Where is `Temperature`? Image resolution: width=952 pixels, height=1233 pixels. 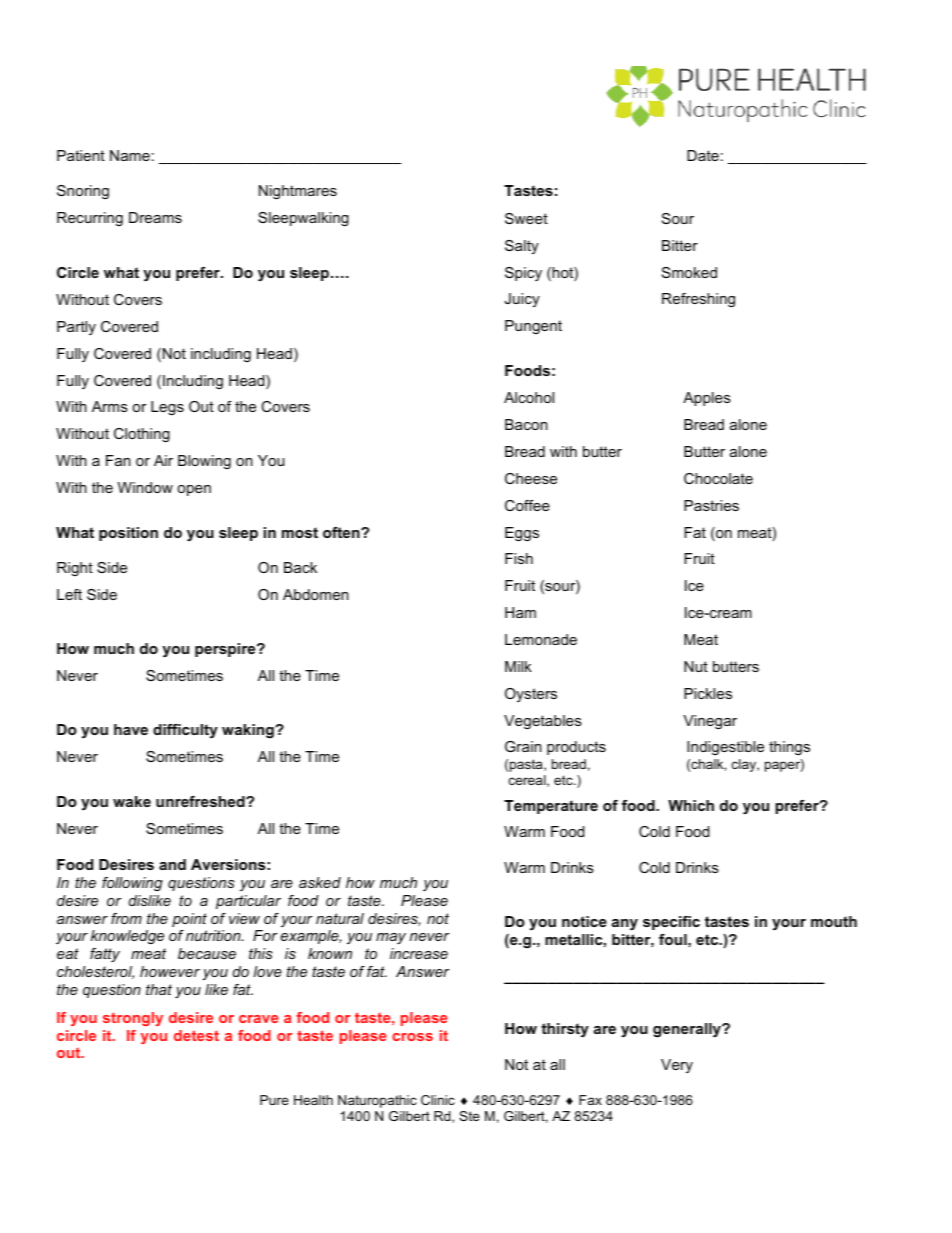
Temperature is located at coordinates (551, 807).
